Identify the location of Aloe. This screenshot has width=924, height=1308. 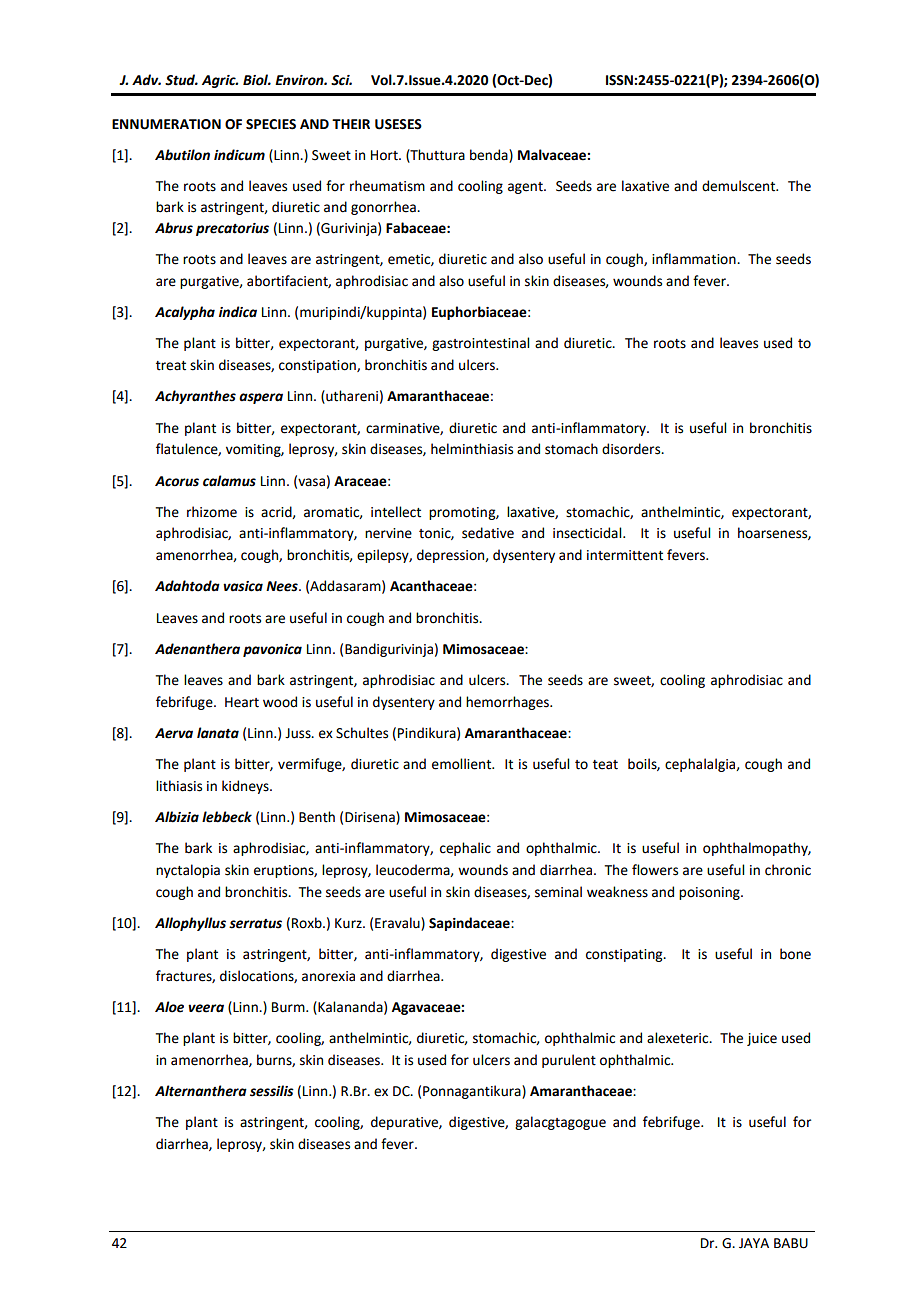
(169, 1007).
